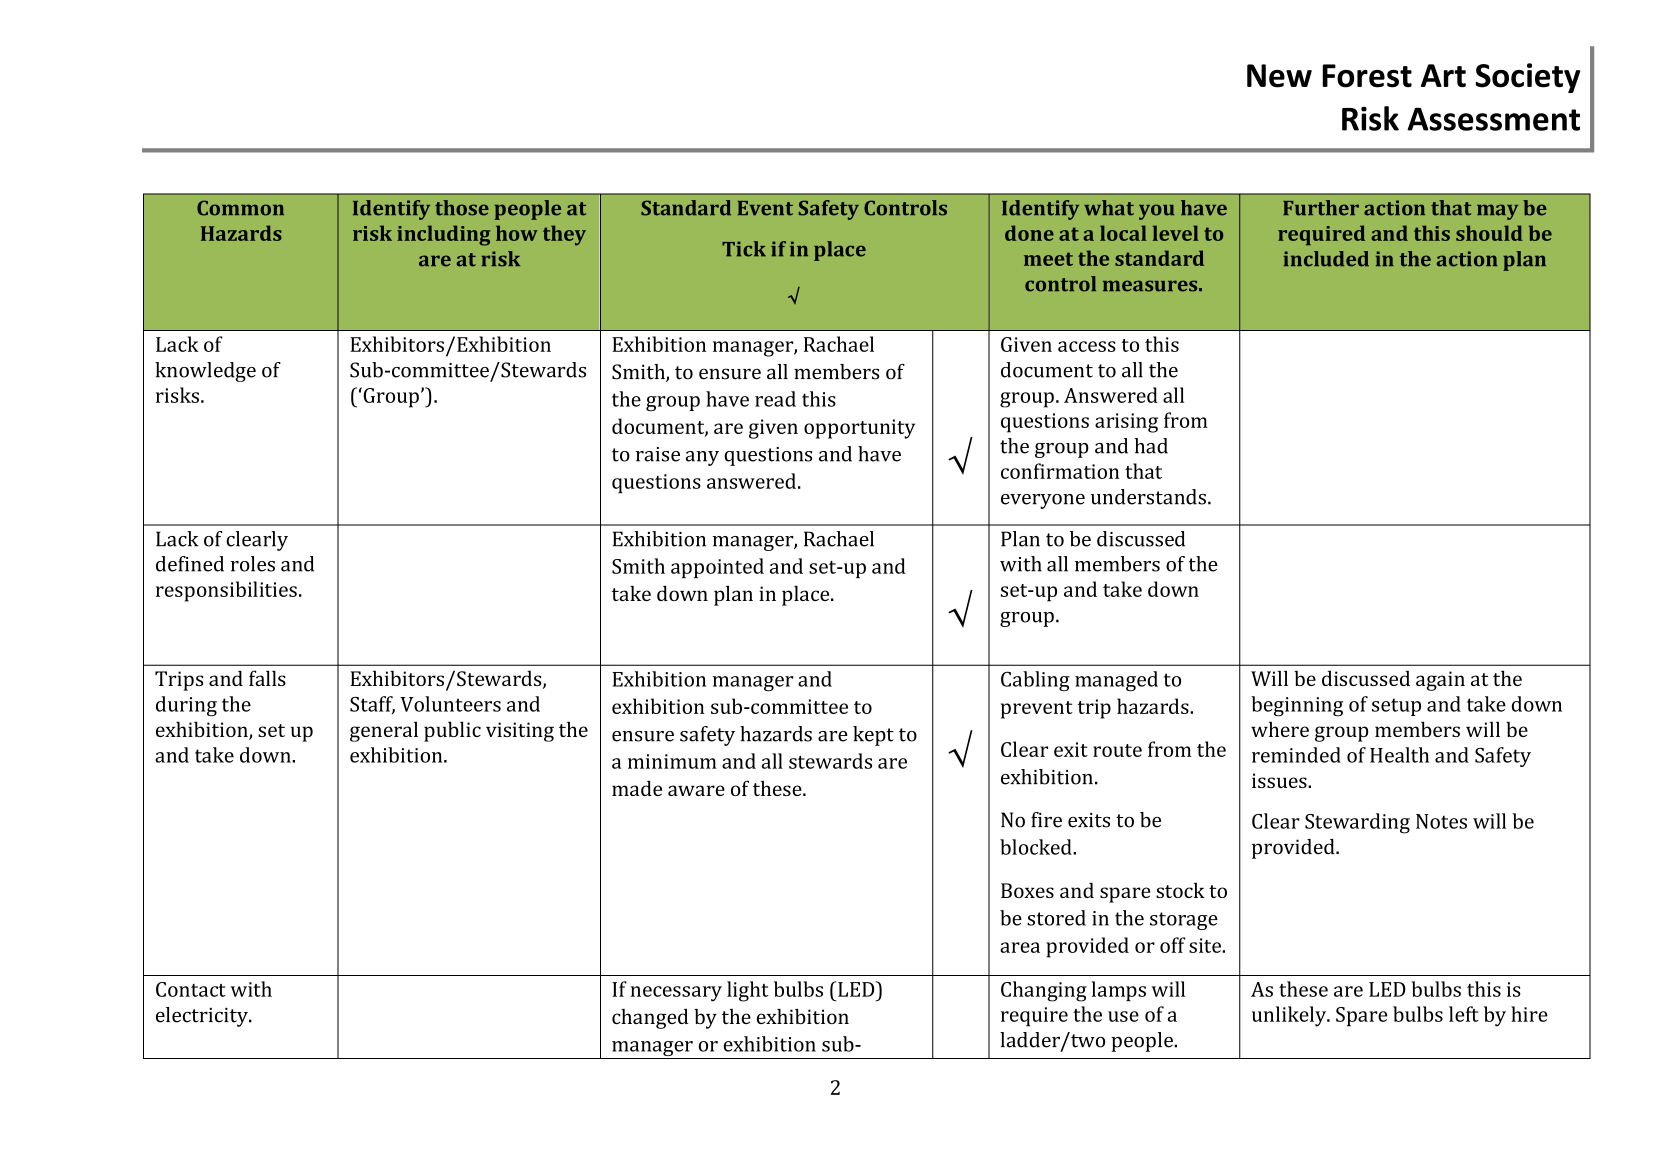 Image resolution: width=1656 pixels, height=1171 pixels. What do you see at coordinates (1109, 208) in the page?
I see `what` at bounding box center [1109, 208].
